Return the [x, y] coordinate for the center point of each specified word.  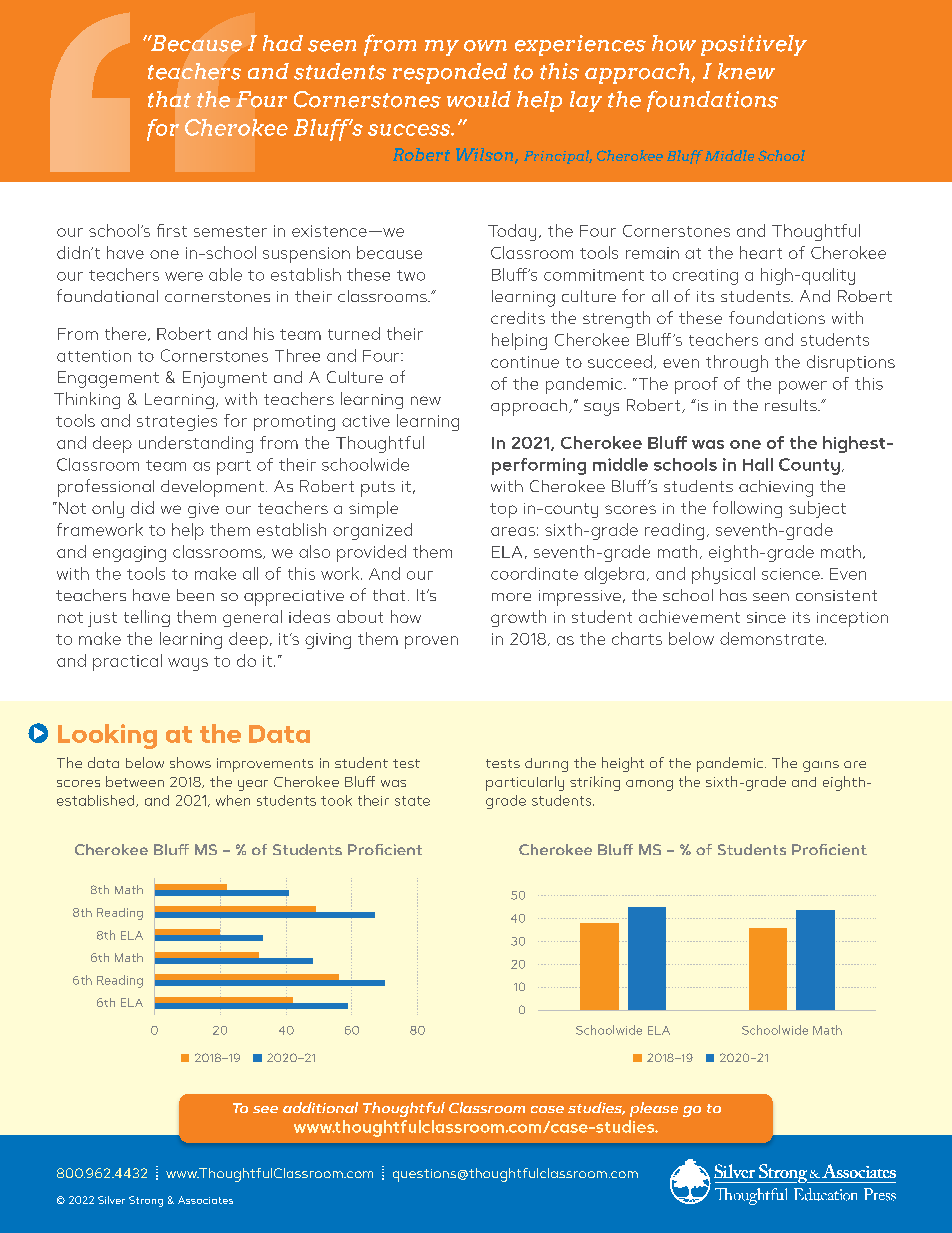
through [737, 363]
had [283, 43]
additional [320, 1107]
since [766, 617]
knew [746, 71]
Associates [205, 1200]
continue [525, 362]
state [412, 801]
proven [431, 642]
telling [147, 618]
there [127, 334]
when [233, 800]
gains [821, 766]
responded [450, 73]
